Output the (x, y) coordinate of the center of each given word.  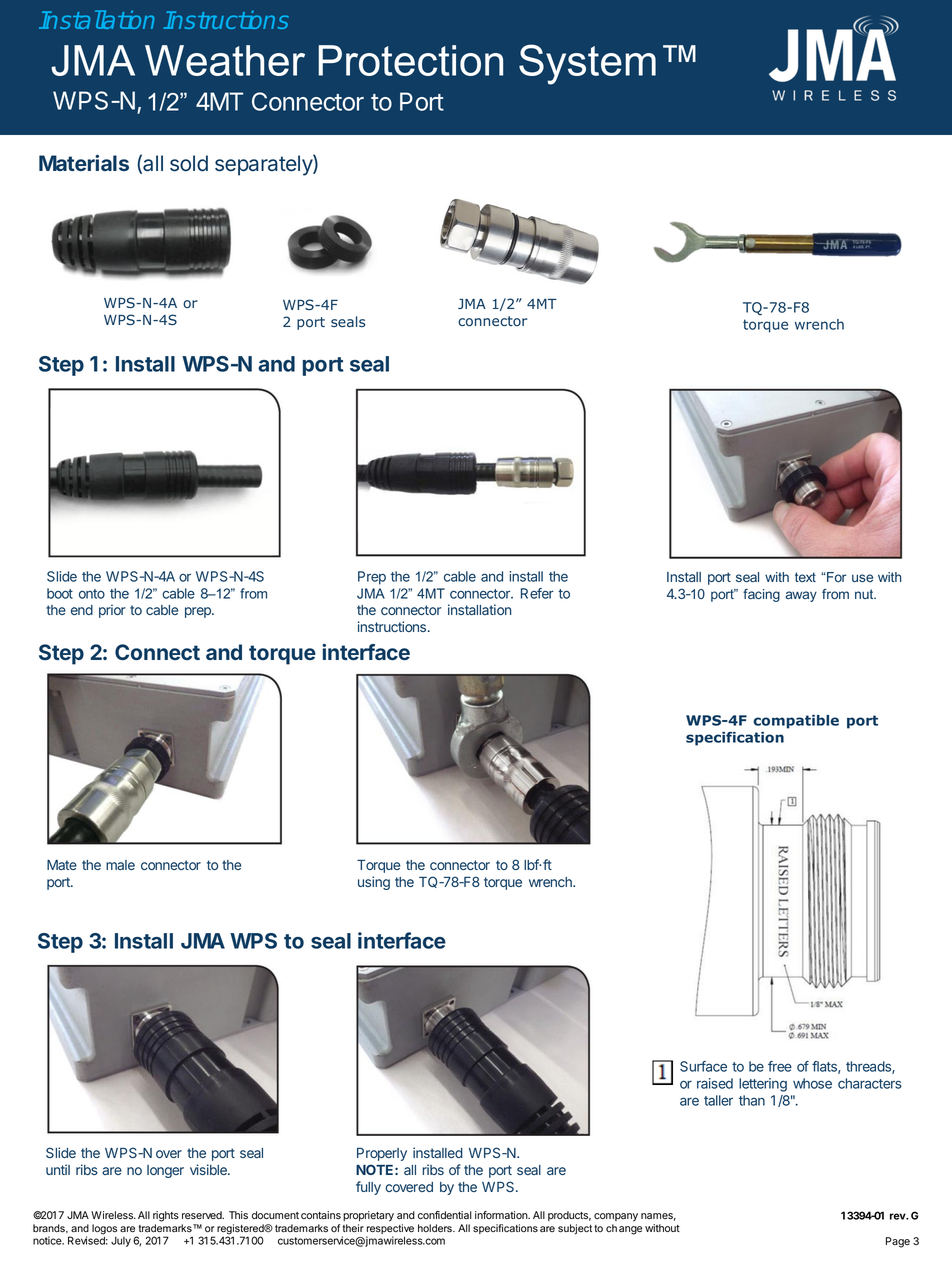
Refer (537, 593)
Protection (410, 60)
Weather (225, 60)
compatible (796, 722)
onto (92, 594)
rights (166, 1216)
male (120, 865)
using (374, 883)
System (587, 64)
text (805, 577)
